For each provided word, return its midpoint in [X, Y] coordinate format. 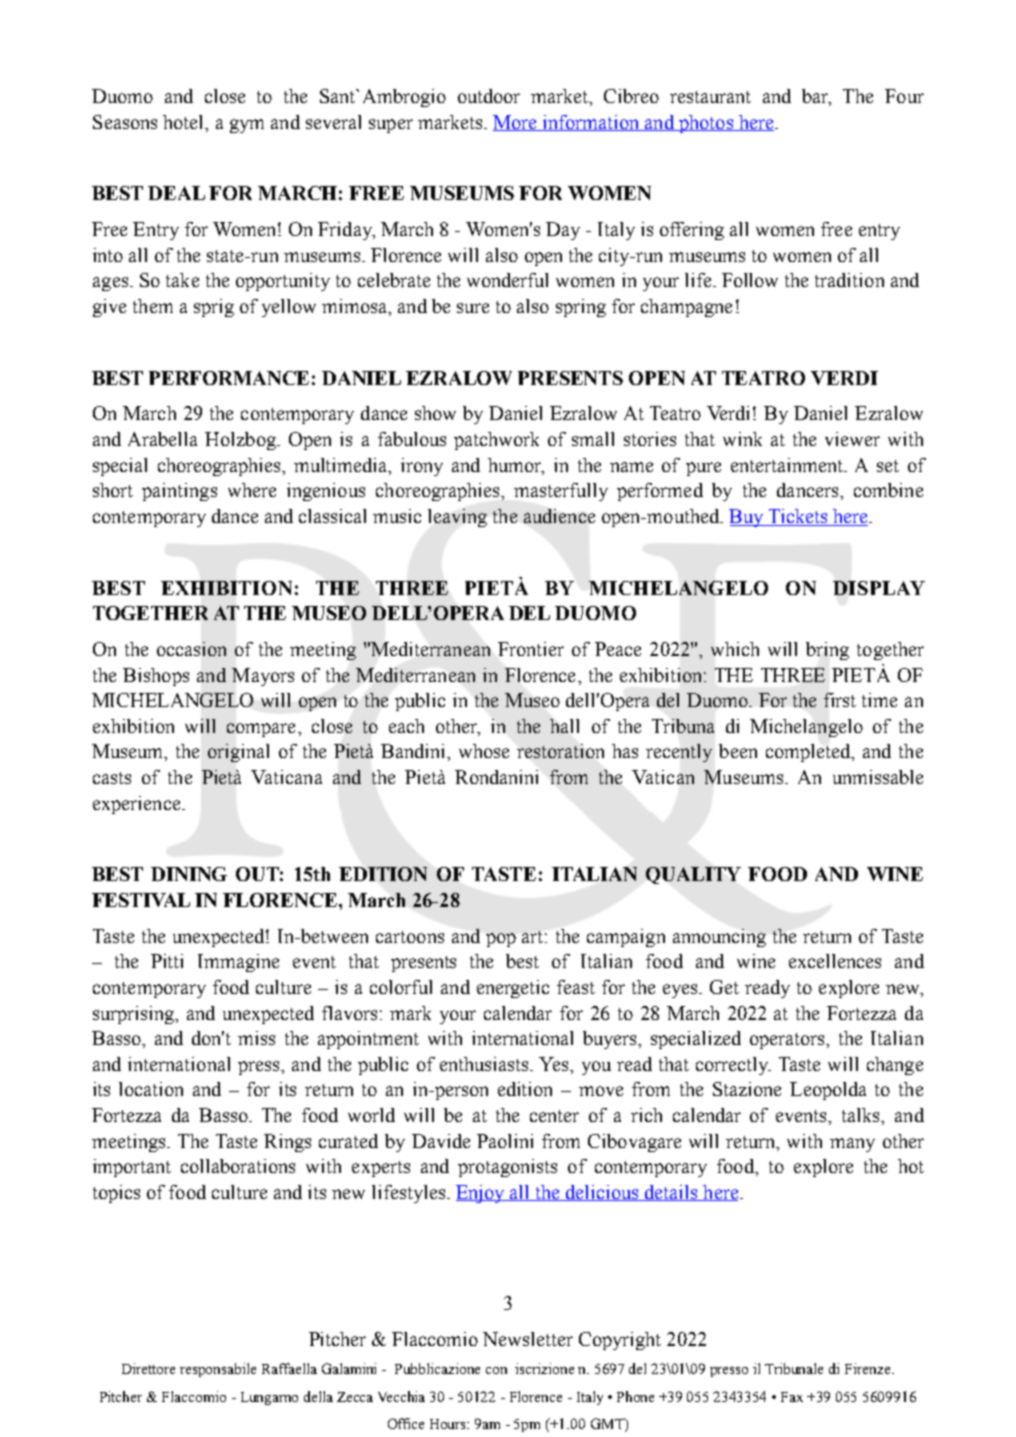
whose [484, 751]
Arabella [162, 439]
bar [816, 97]
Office [406, 1423]
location [151, 1089]
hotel [184, 122]
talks [862, 1115]
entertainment [788, 465]
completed [809, 753]
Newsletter [528, 1339]
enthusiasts [485, 1064]
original [238, 753]
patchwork [496, 441]
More [516, 123]
